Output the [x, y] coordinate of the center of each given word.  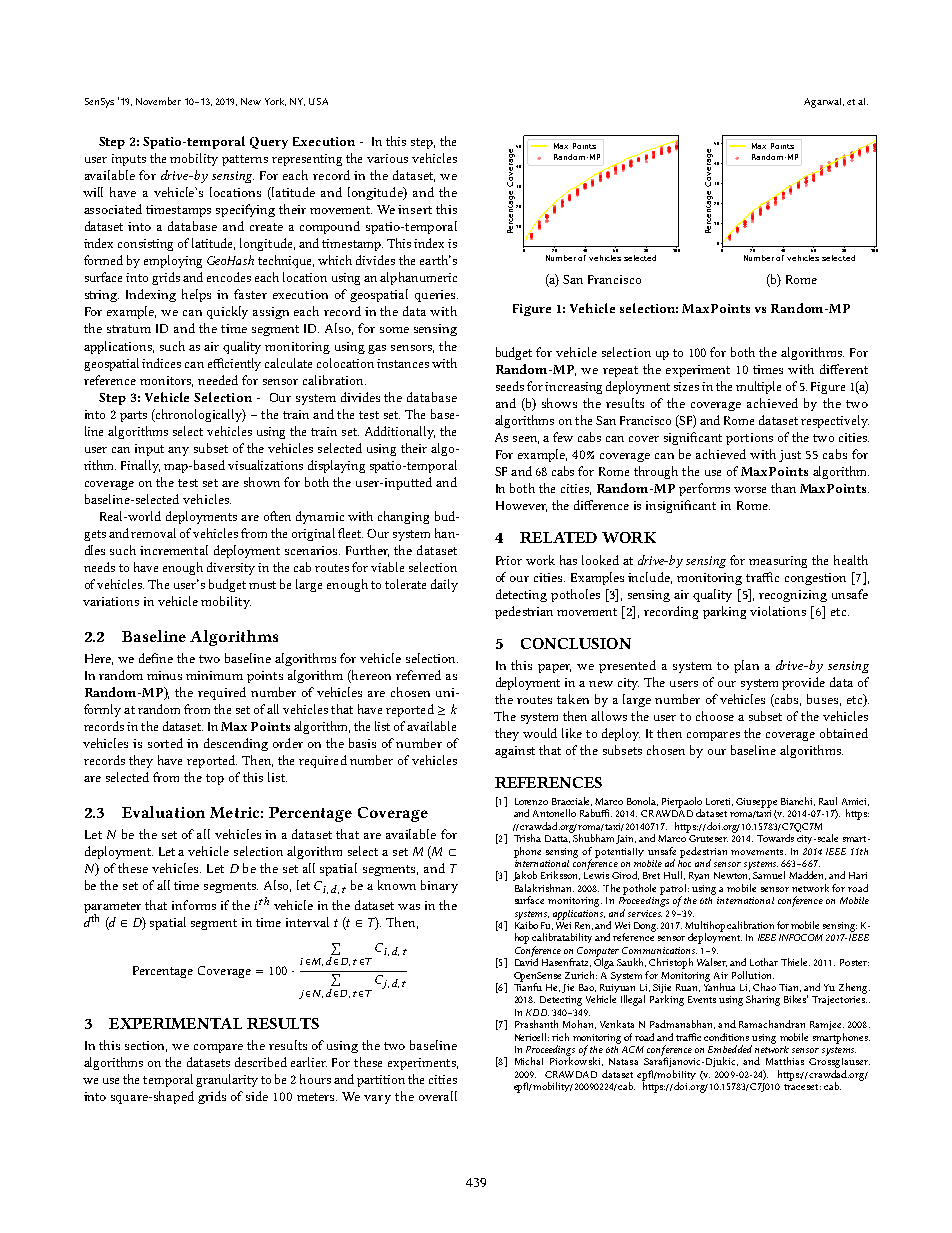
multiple [758, 387]
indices [161, 363]
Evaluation [163, 812]
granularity [227, 1080]
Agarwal [822, 103]
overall [438, 1096]
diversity [231, 568]
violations [778, 611]
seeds [510, 386]
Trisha [527, 838]
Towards [775, 838]
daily [444, 585]
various [387, 158]
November [158, 101]
